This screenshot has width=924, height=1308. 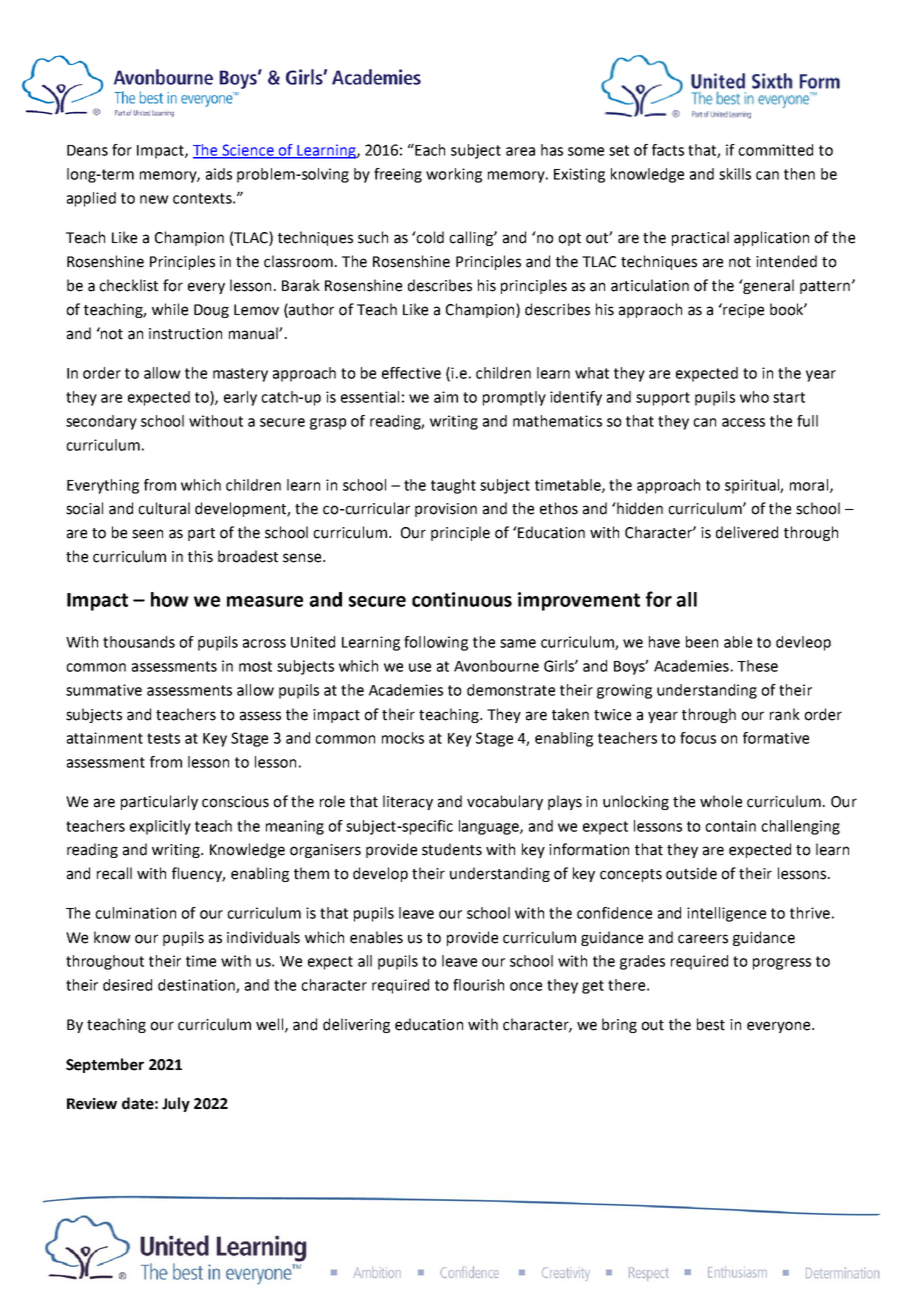 I want to click on July, so click(x=176, y=1104).
